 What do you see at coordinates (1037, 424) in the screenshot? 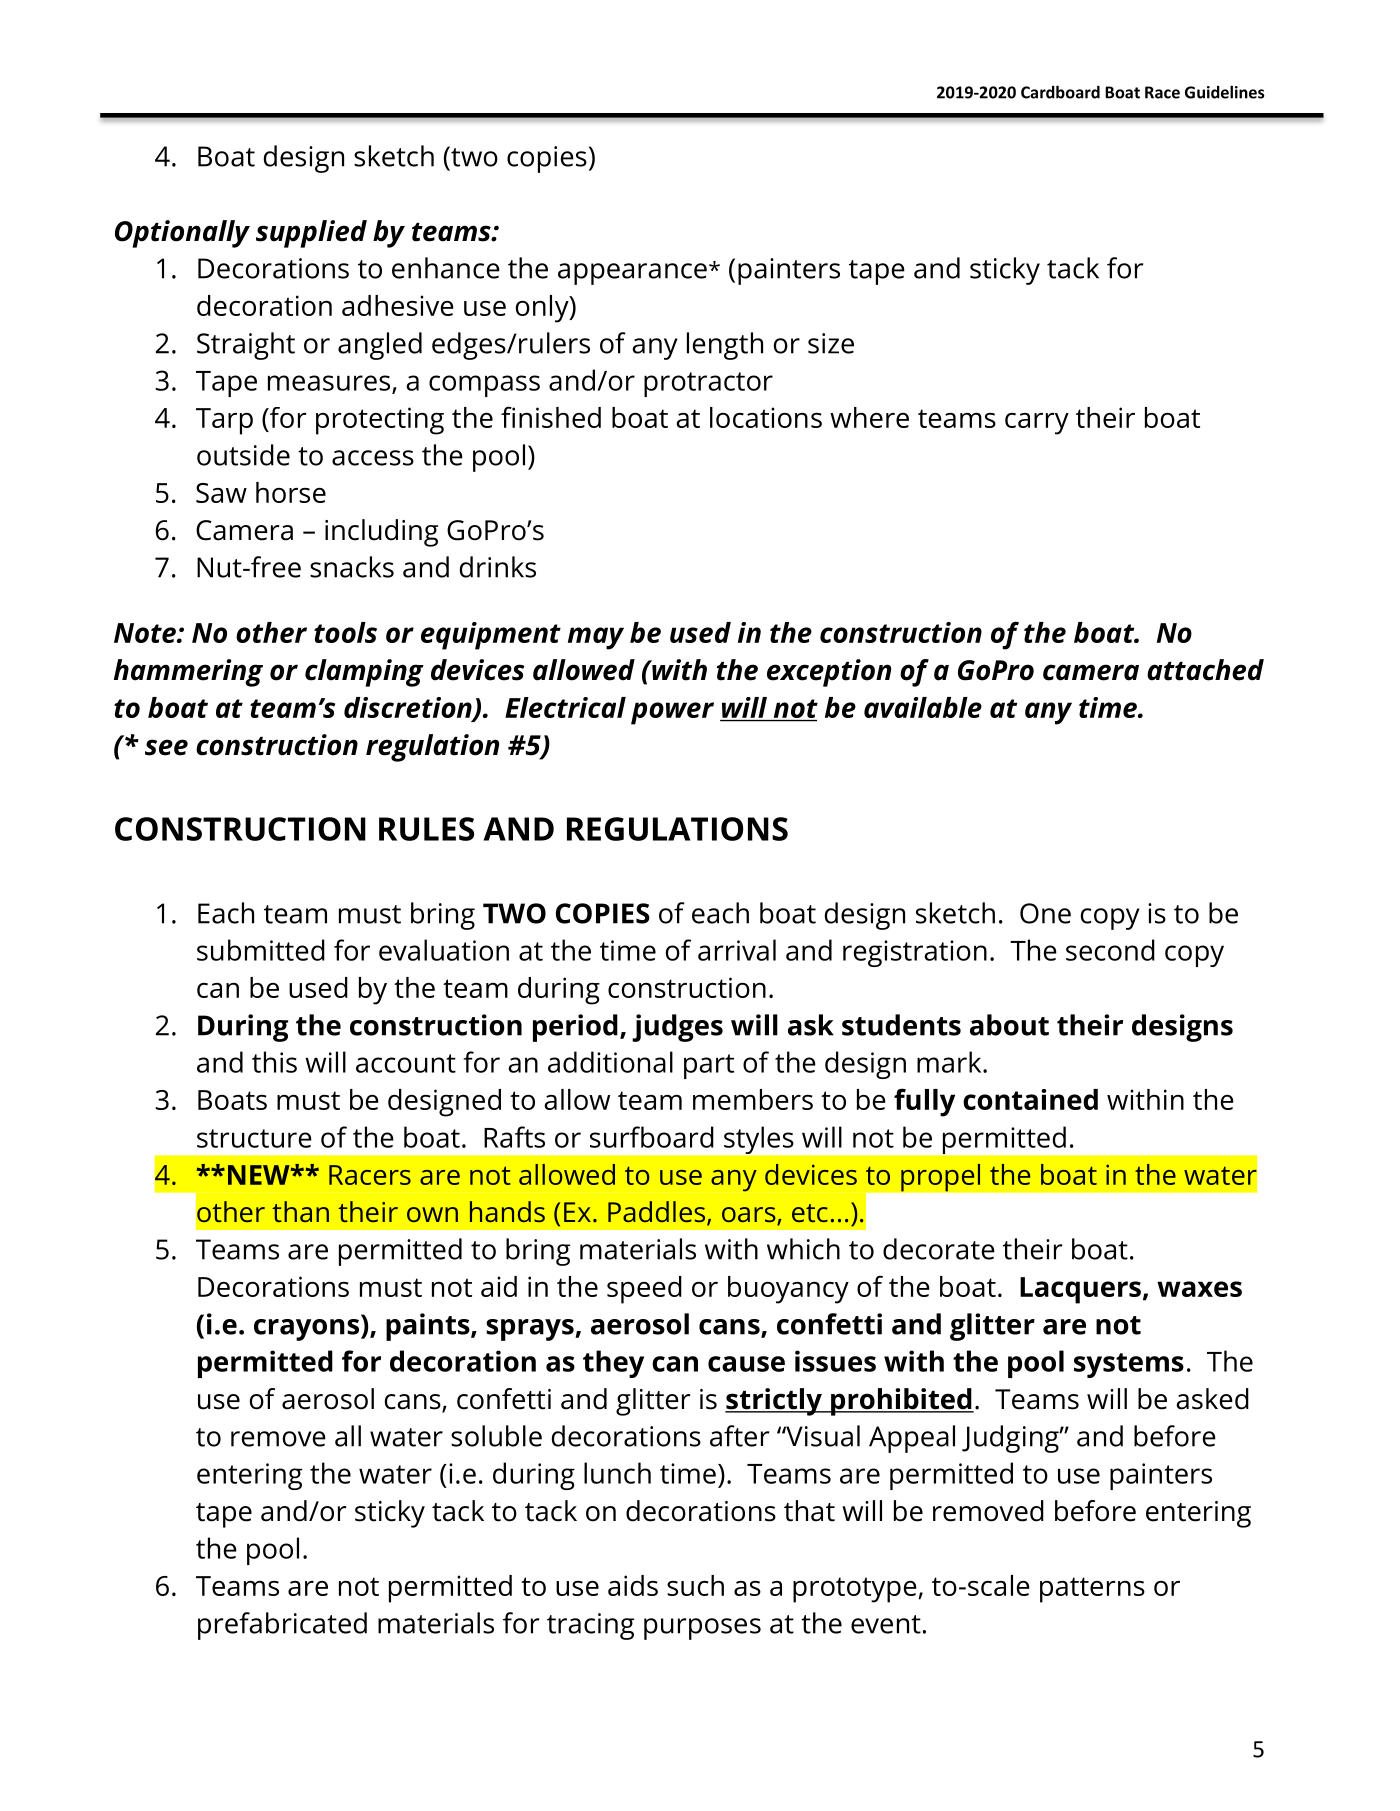
I see `carry` at bounding box center [1037, 424].
